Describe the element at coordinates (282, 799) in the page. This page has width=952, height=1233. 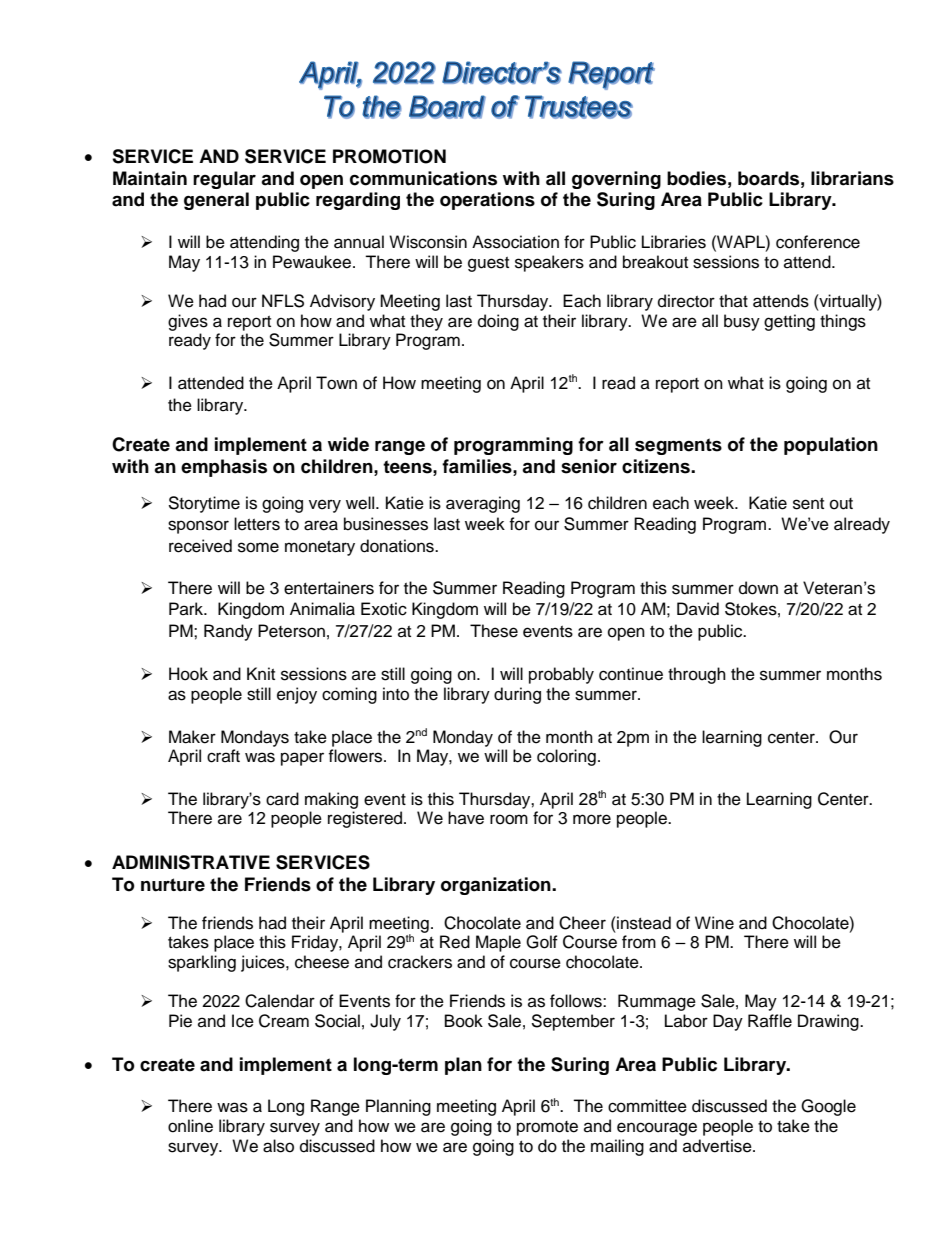
I see `card` at that location.
